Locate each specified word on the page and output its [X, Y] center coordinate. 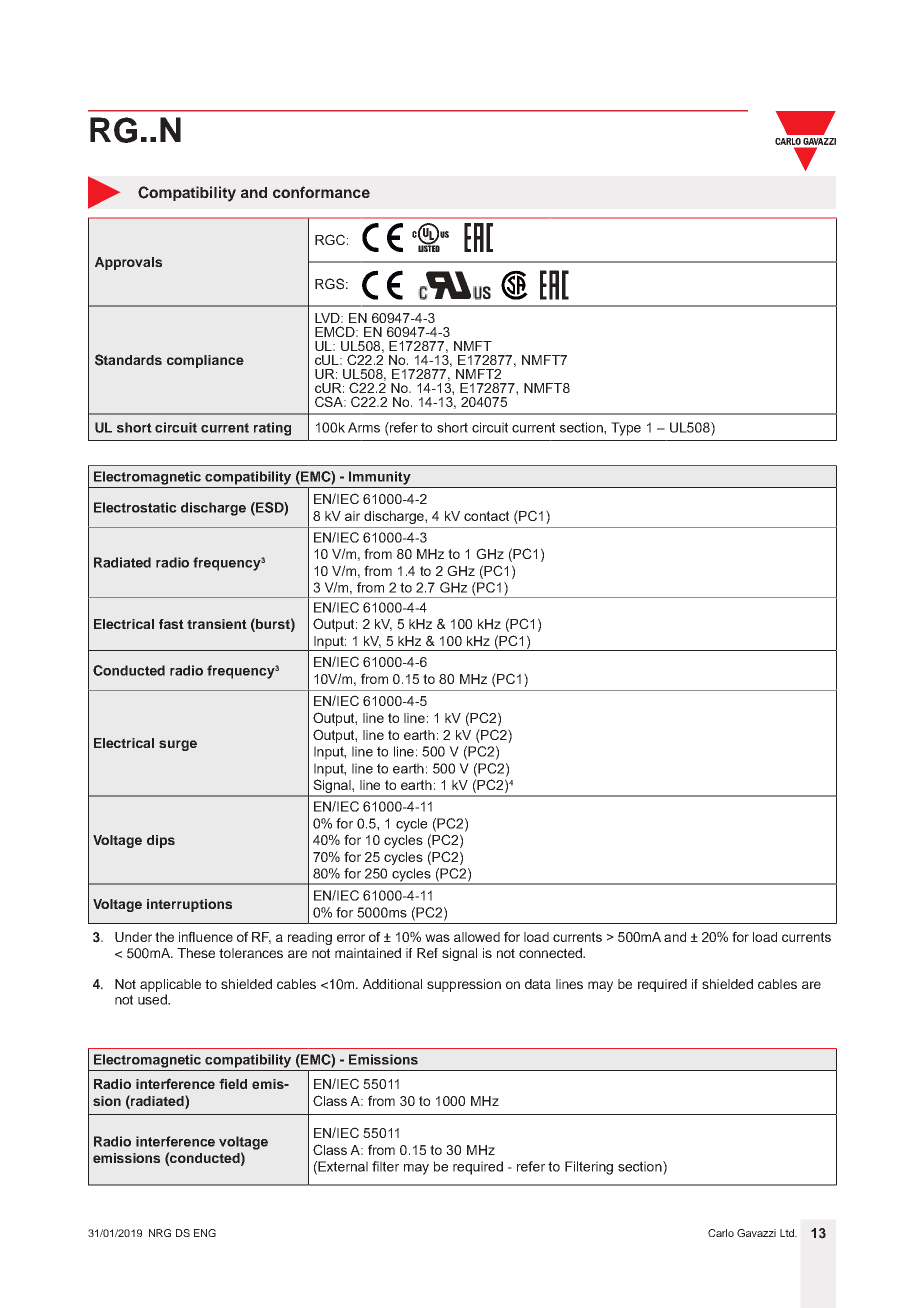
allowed [477, 937]
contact [486, 516]
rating [272, 429]
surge [178, 745]
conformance [321, 192]
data [538, 984]
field [233, 1083]
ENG [205, 1233]
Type [626, 429]
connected [551, 953]
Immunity [380, 478]
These [196, 953]
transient [217, 624]
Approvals [128, 263]
